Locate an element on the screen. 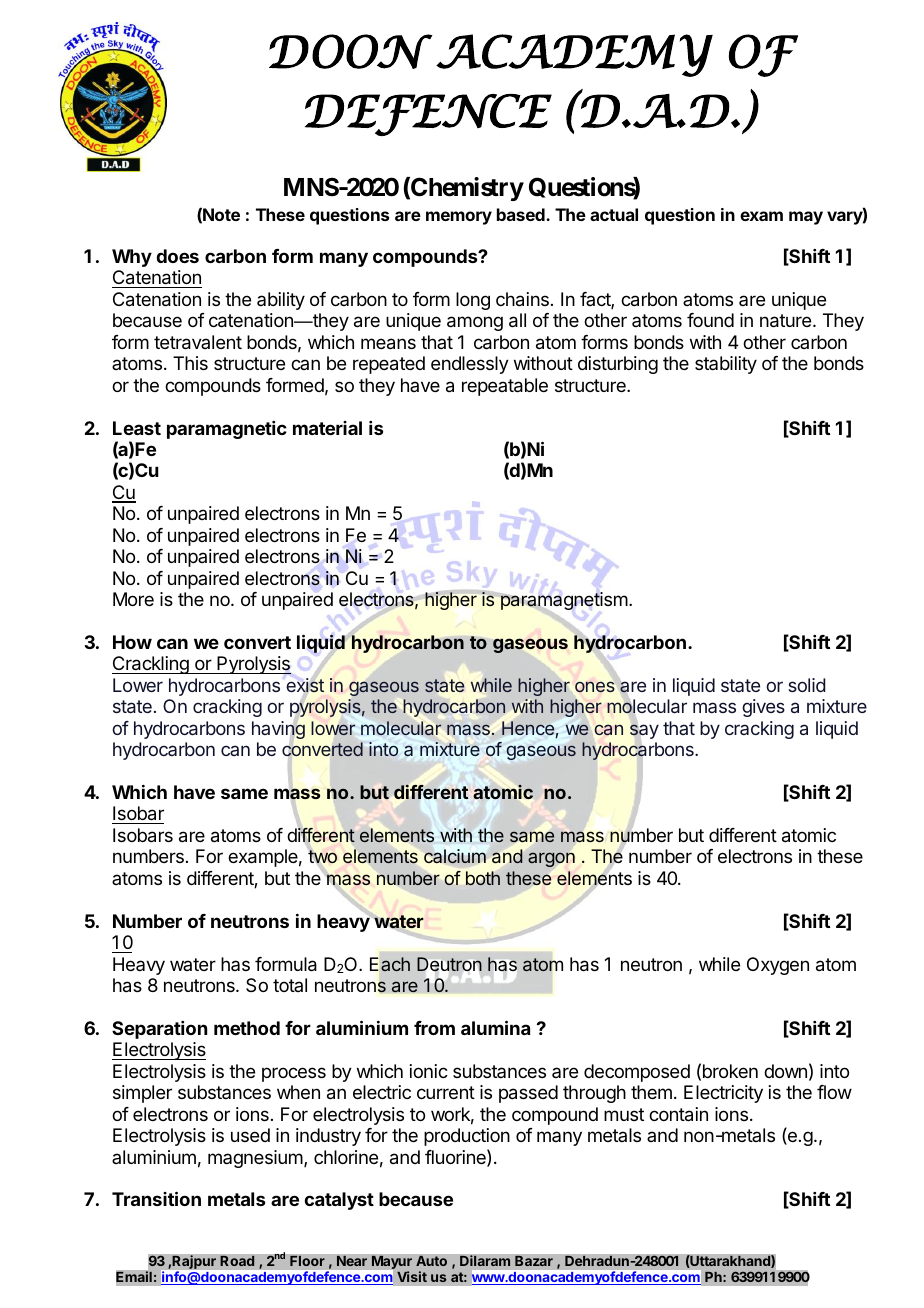  Hence is located at coordinates (528, 728).
